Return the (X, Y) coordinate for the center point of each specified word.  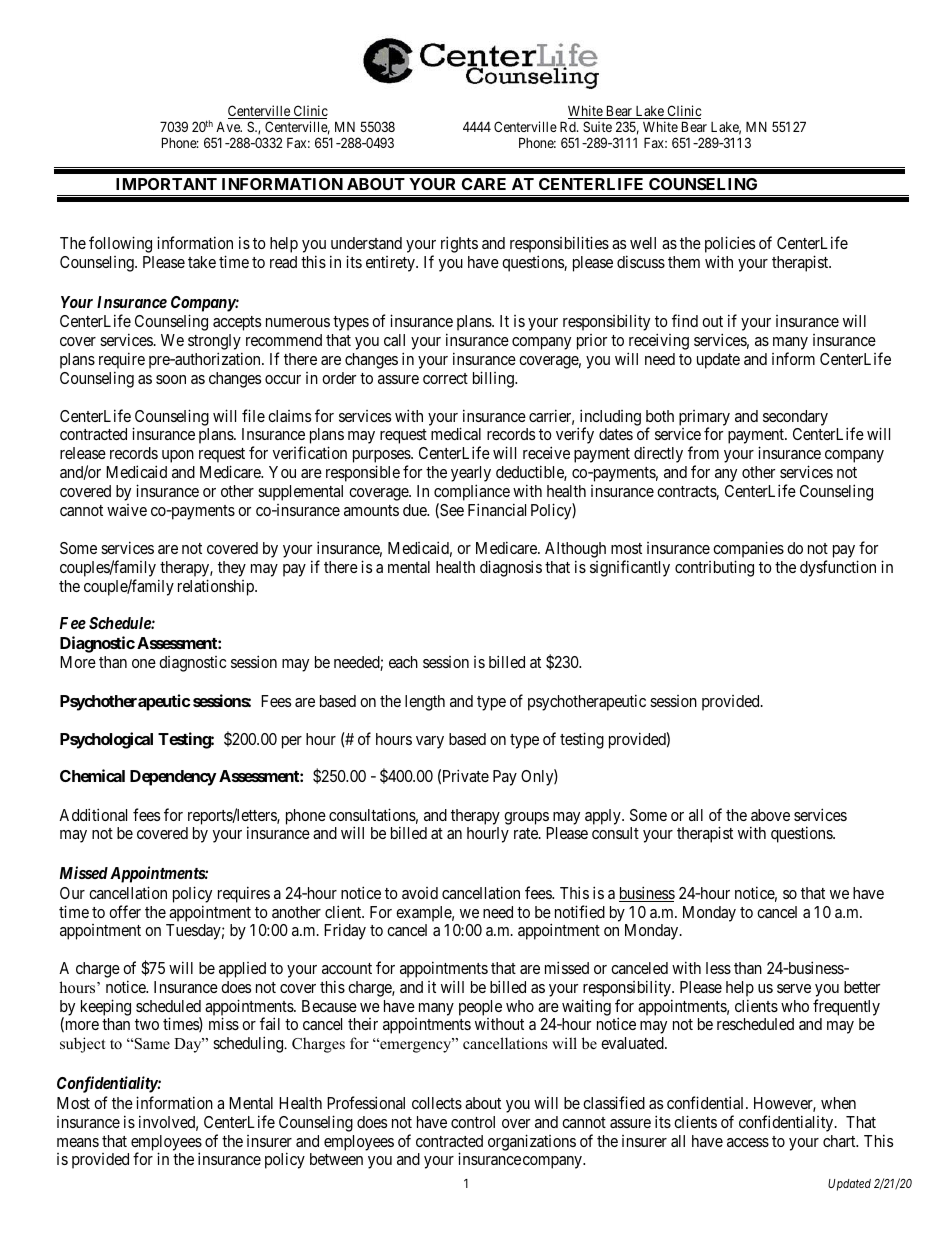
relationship (217, 587)
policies (730, 246)
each (403, 662)
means (78, 1142)
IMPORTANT (166, 184)
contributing (714, 568)
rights (459, 244)
